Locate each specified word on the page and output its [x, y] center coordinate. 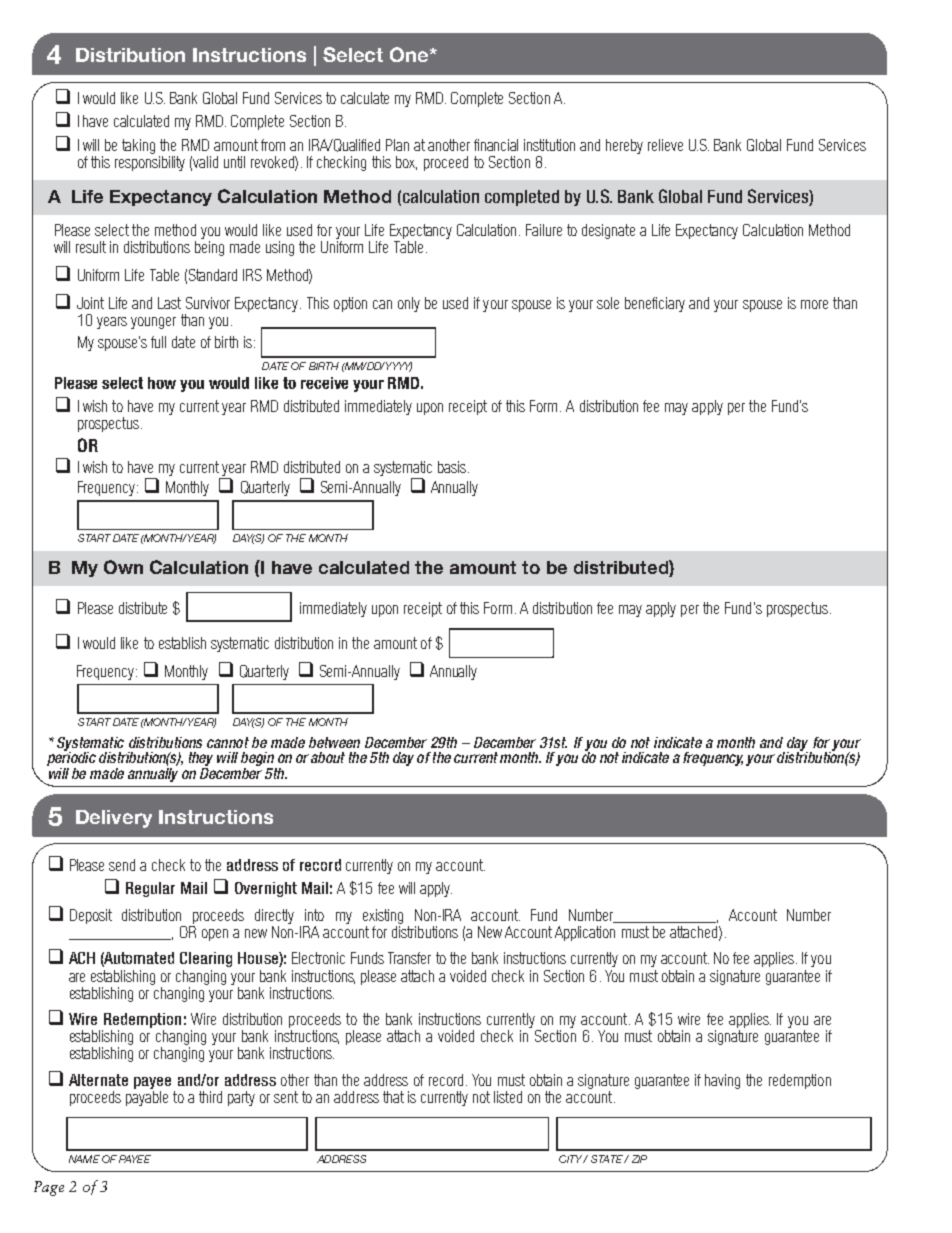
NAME [84, 1159]
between [334, 742]
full [158, 342]
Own [123, 567]
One [410, 54]
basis [452, 467]
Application [585, 933]
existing [383, 916]
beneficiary [655, 304]
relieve [665, 145]
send [122, 865]
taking [138, 146]
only [409, 304]
